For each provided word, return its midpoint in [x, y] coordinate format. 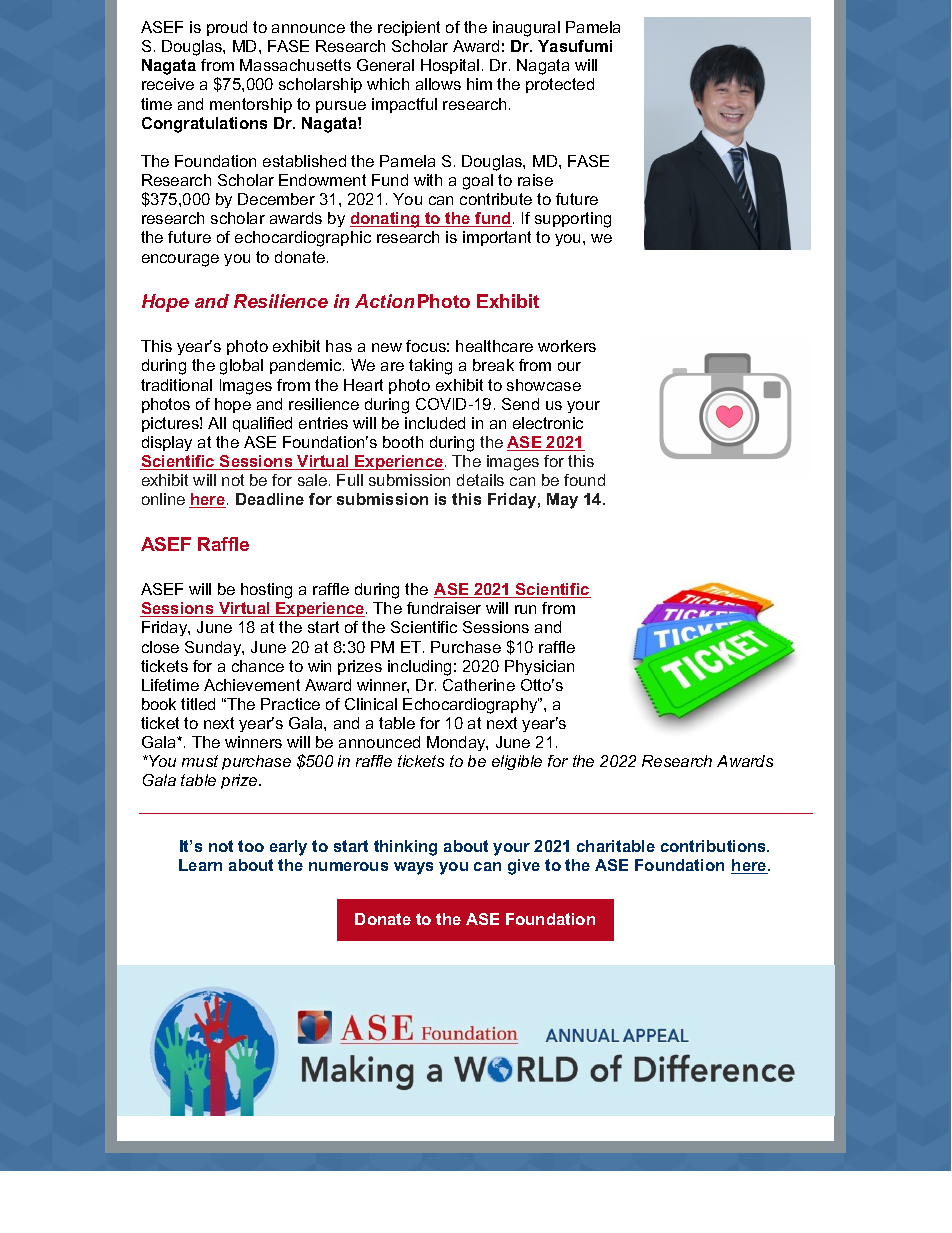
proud [227, 28]
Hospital [450, 66]
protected [560, 85]
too [251, 846]
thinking [405, 848]
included [435, 423]
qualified [262, 424]
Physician [539, 667]
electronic [548, 423]
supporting [573, 220]
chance [258, 666]
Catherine [479, 685]
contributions [715, 846]
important [497, 238]
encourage [180, 260]
